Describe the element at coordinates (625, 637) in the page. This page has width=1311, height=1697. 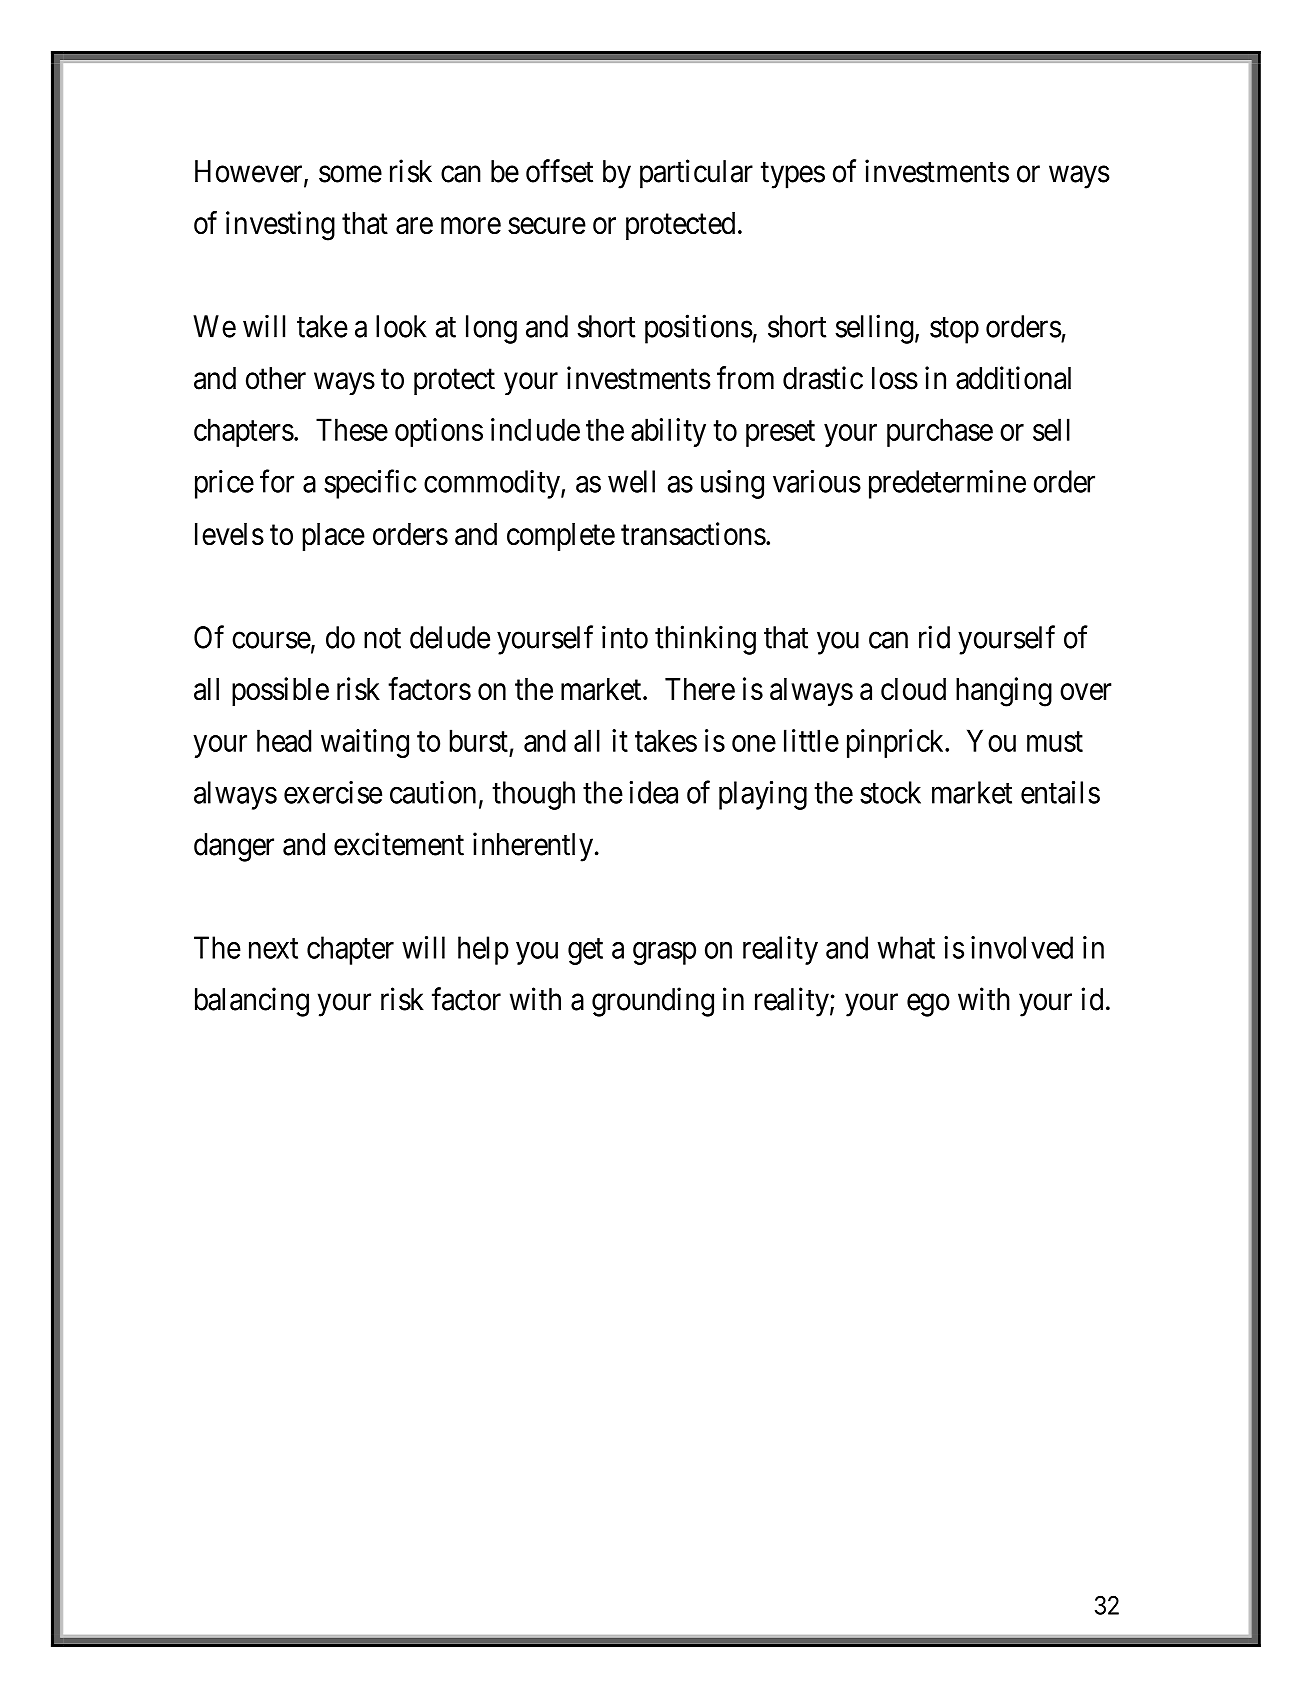
I see `into` at that location.
